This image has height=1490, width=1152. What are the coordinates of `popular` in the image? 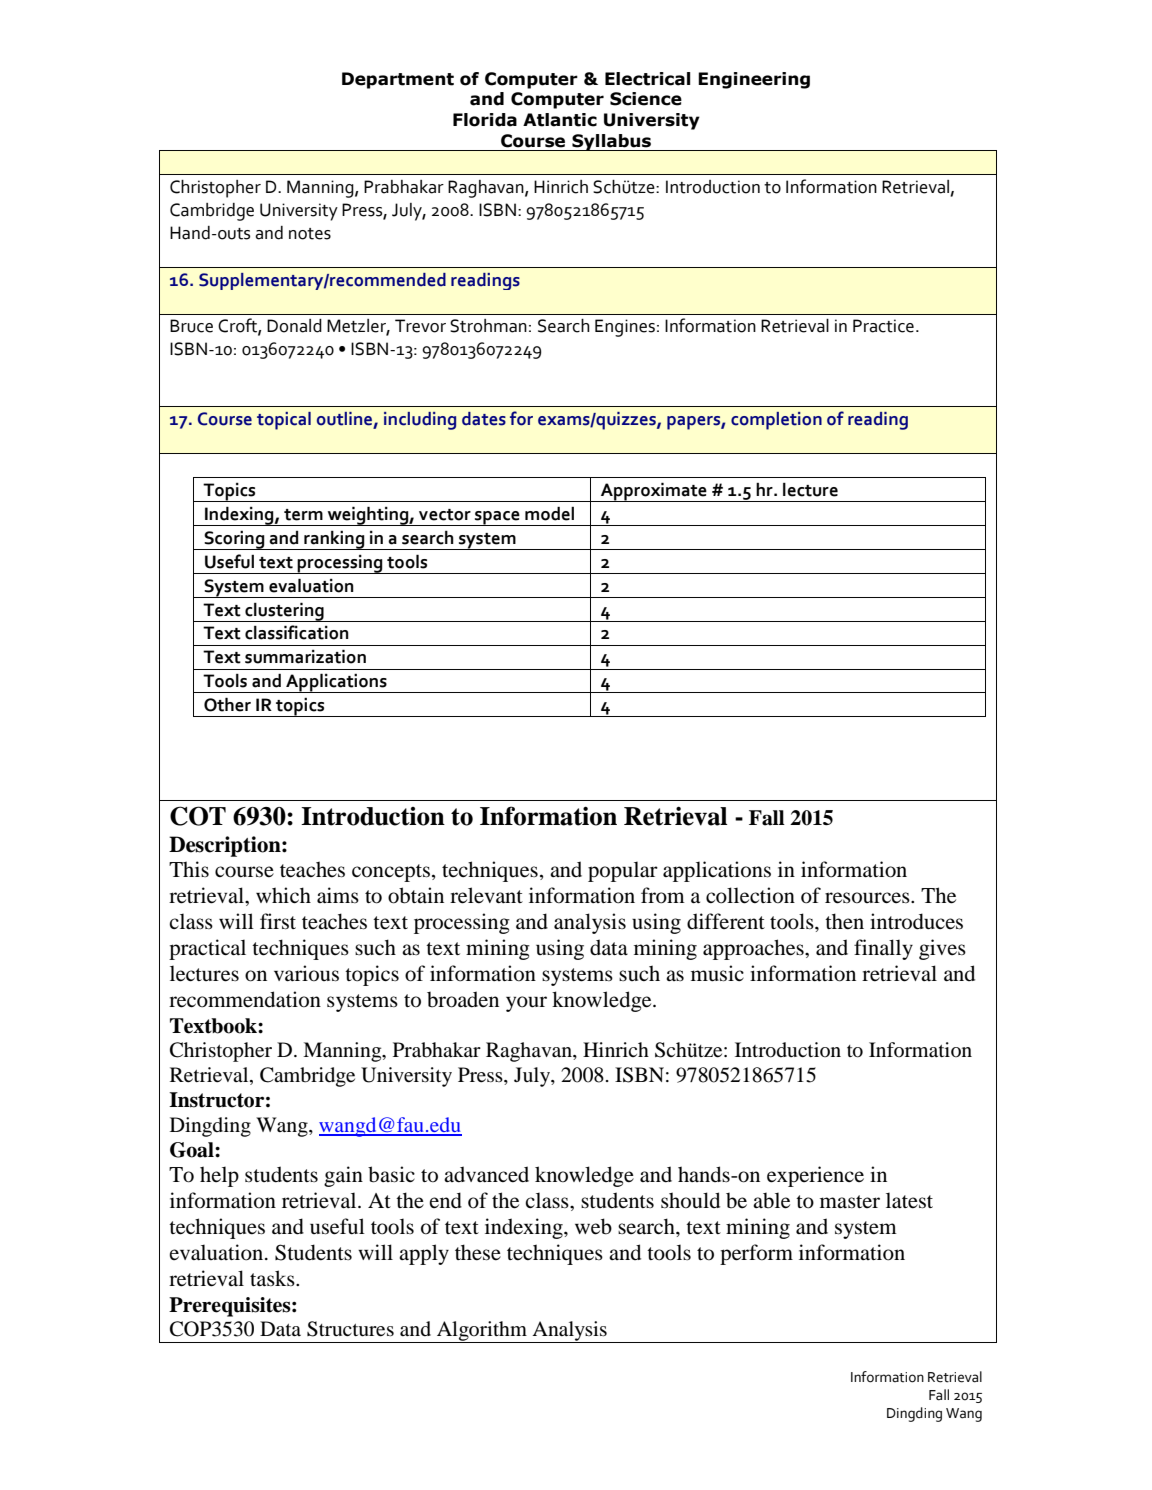 It's located at (623, 871).
